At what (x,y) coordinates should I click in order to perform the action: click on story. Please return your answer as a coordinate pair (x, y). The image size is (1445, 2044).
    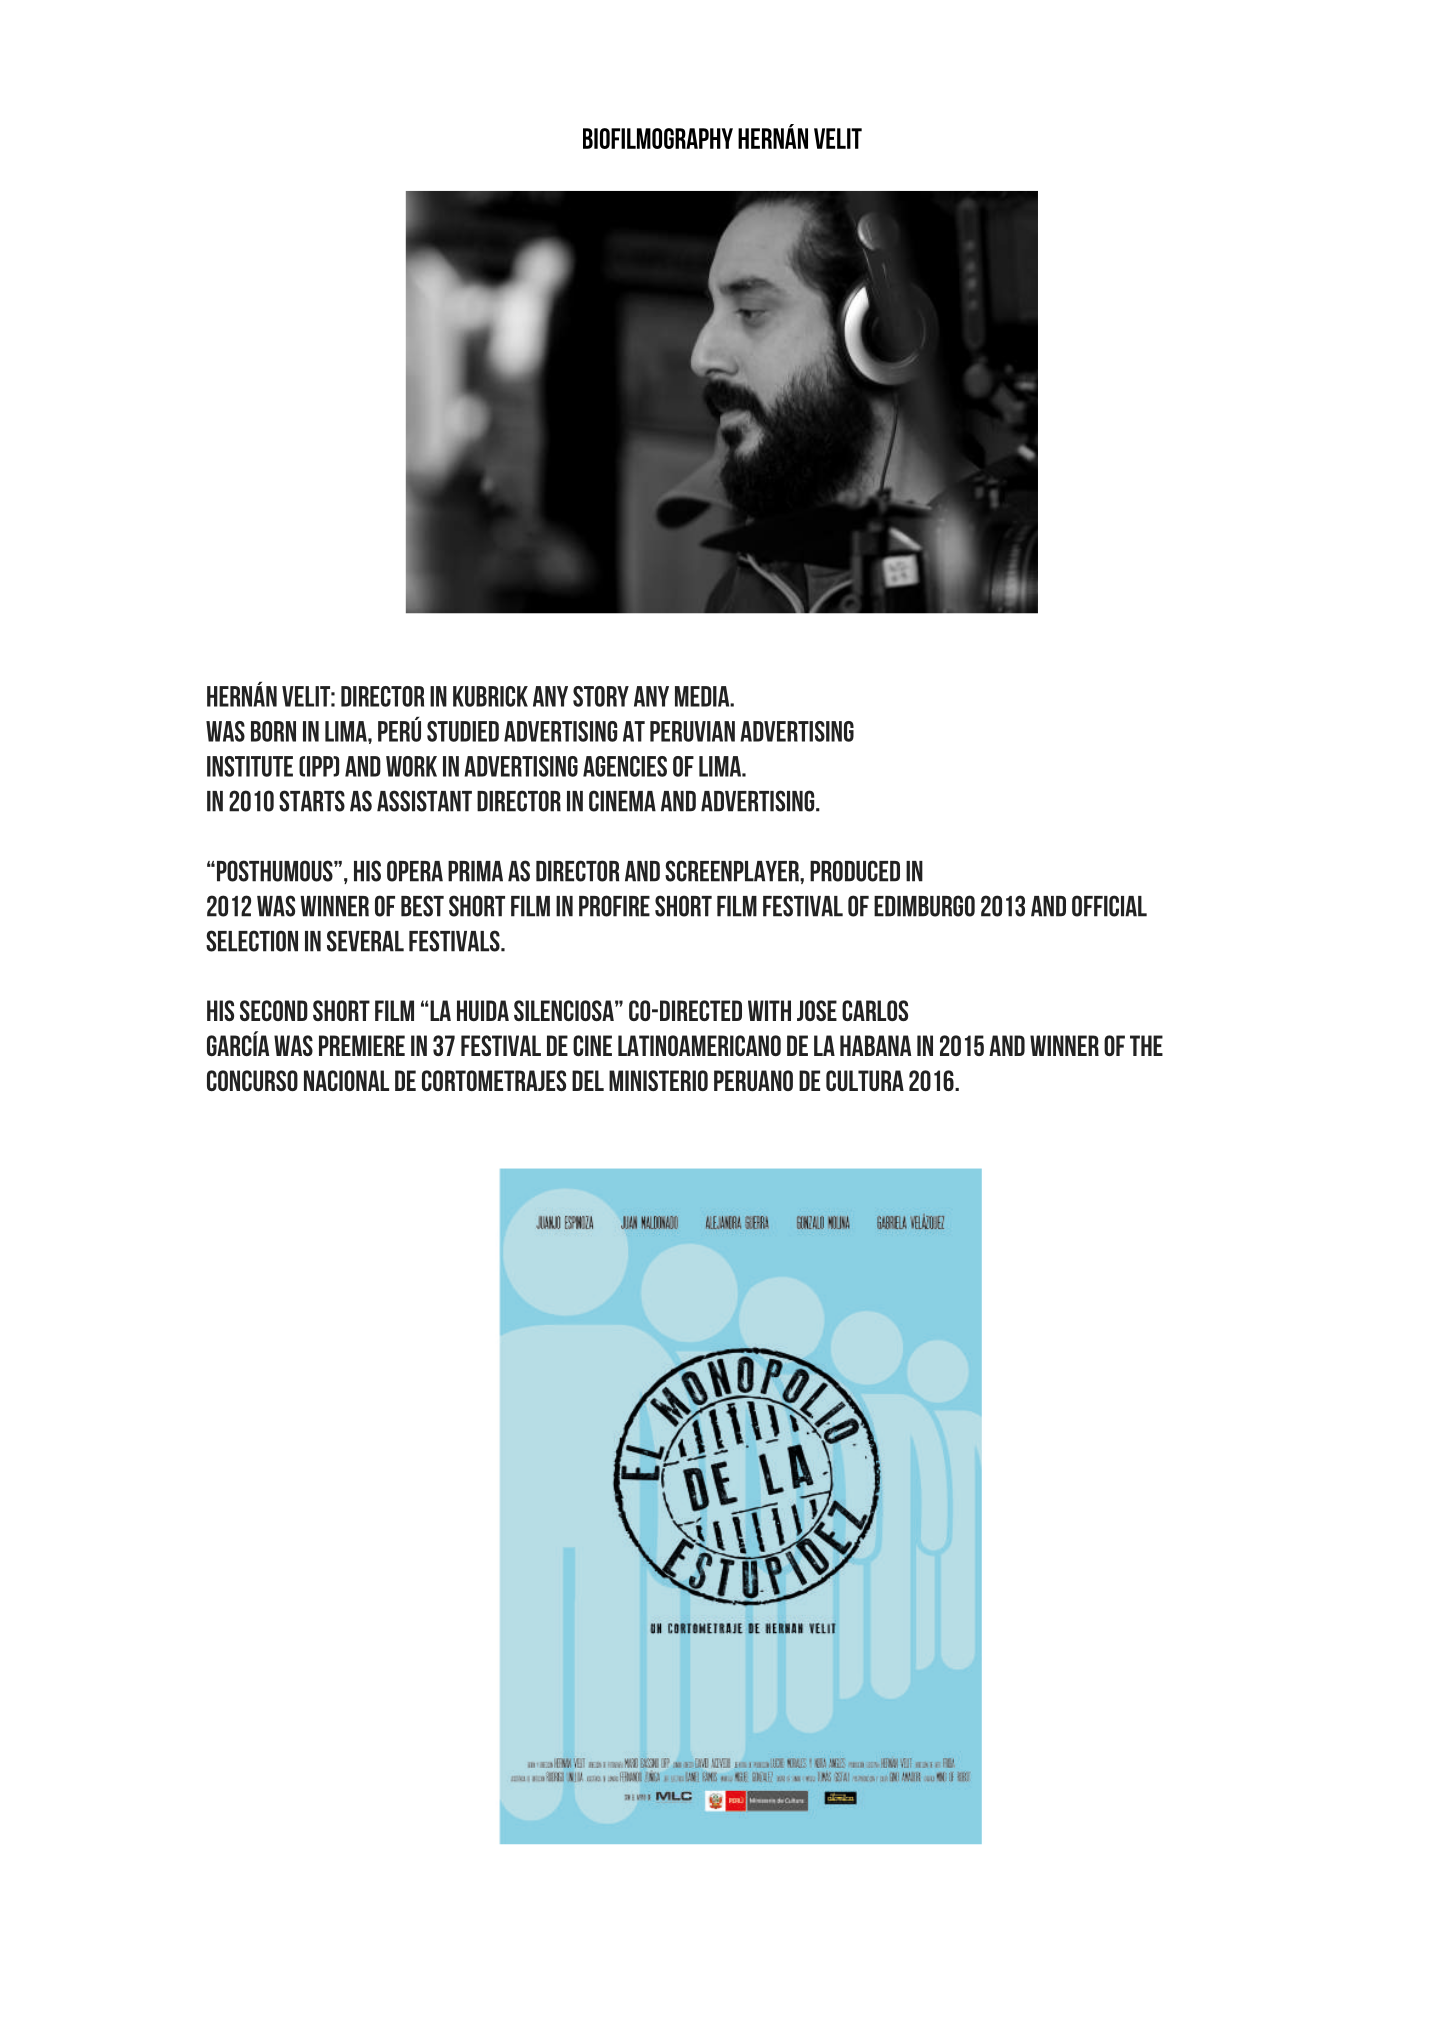
    Looking at the image, I should click on (601, 696).
